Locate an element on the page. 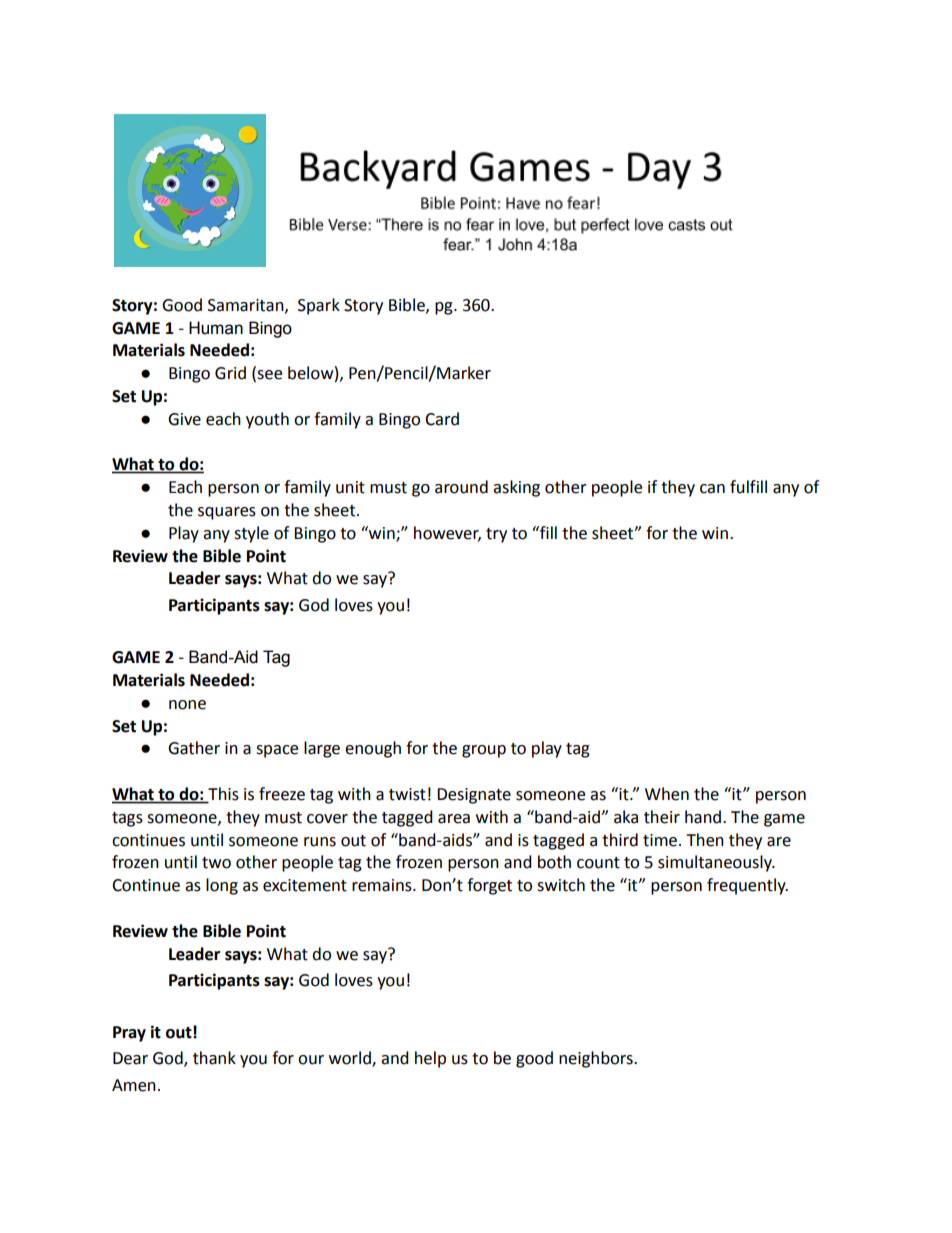  asking is located at coordinates (516, 488).
